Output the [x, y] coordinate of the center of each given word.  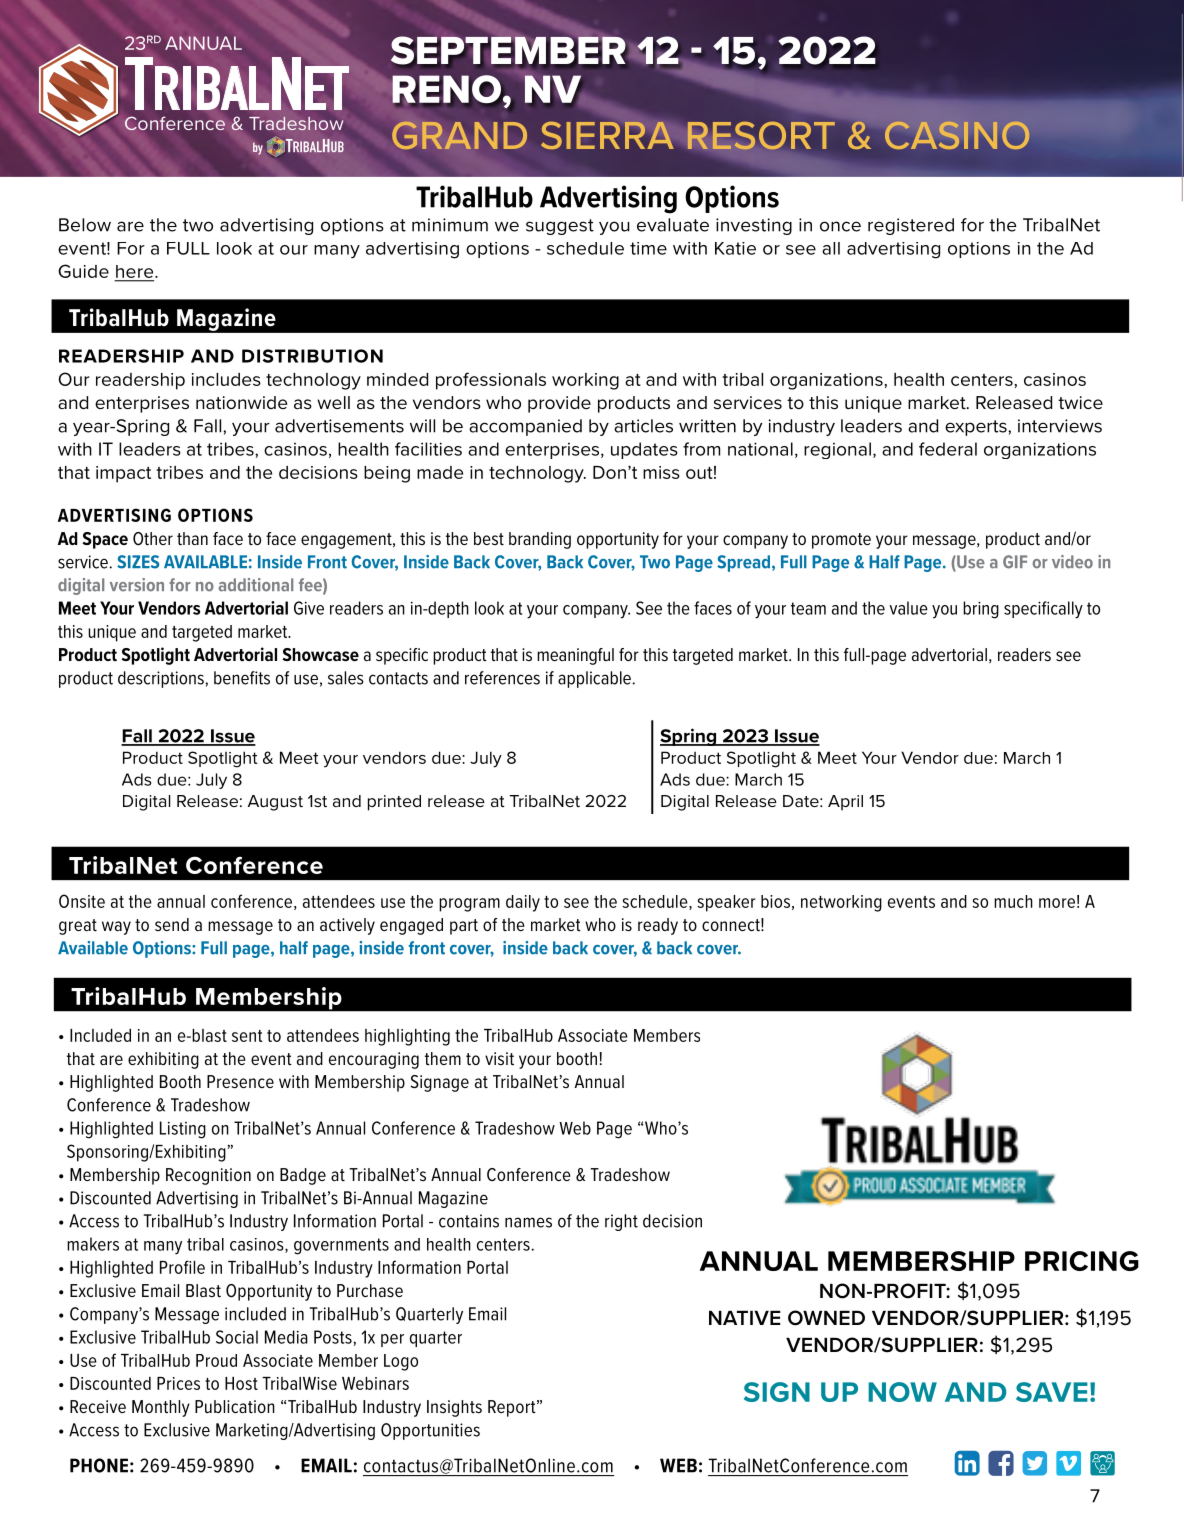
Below [85, 225]
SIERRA [607, 135]
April [845, 803]
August [275, 803]
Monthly [161, 1408]
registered [911, 226]
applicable [595, 679]
